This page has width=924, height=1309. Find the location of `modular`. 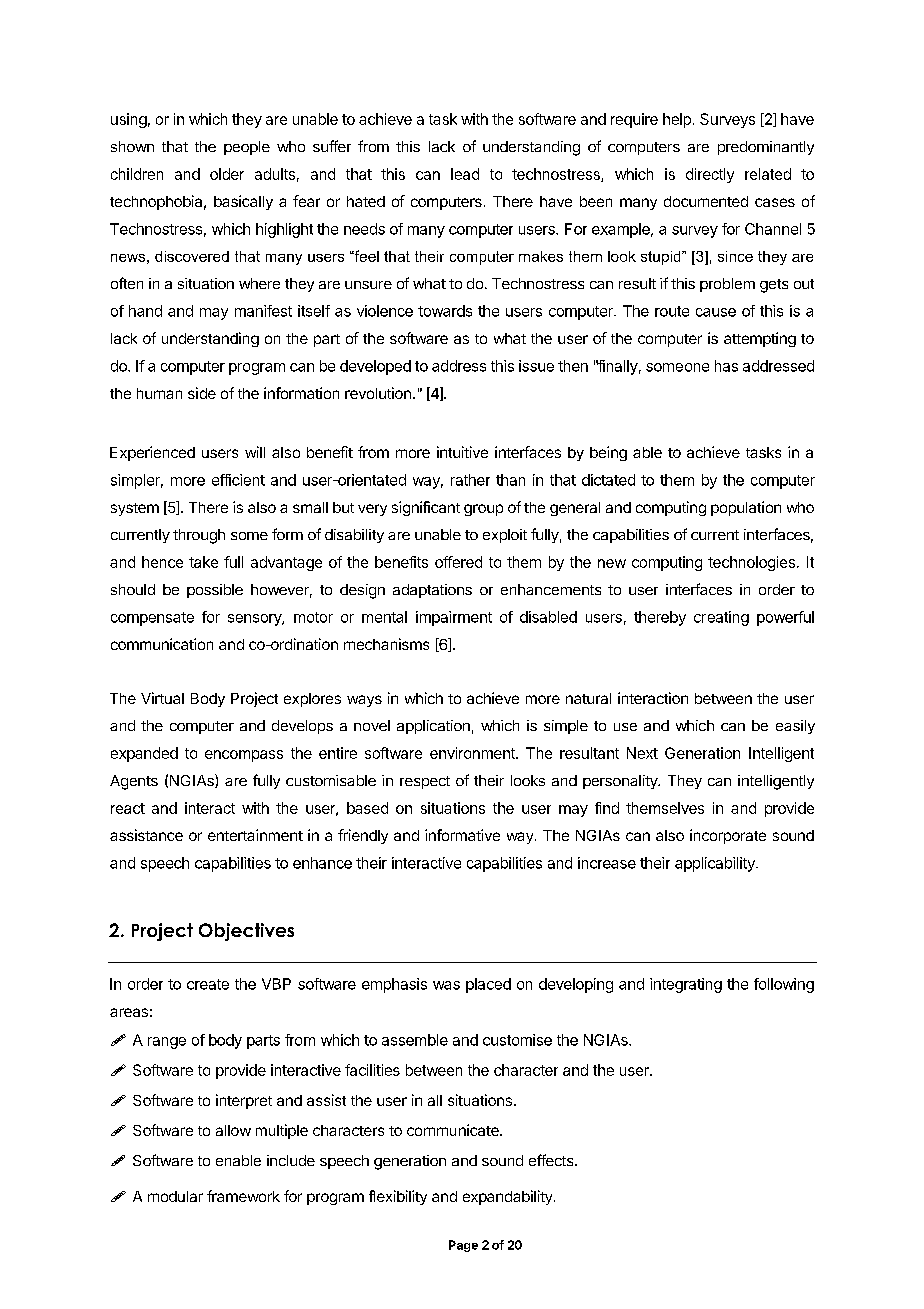

modular is located at coordinates (175, 1196).
